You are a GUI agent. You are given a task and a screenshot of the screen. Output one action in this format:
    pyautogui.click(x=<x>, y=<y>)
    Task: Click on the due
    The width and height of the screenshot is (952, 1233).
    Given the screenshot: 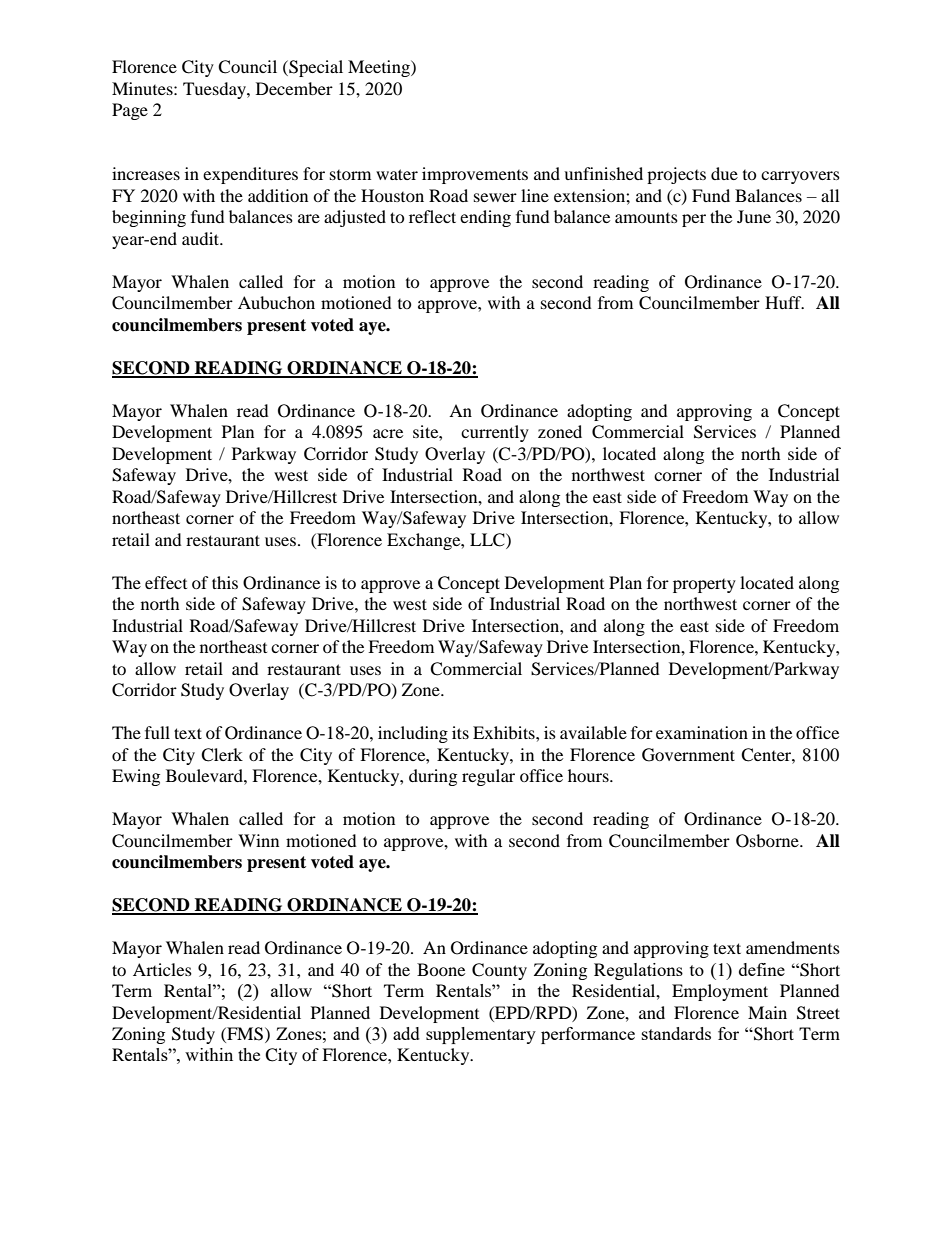 What is the action you would take?
    pyautogui.click(x=724, y=173)
